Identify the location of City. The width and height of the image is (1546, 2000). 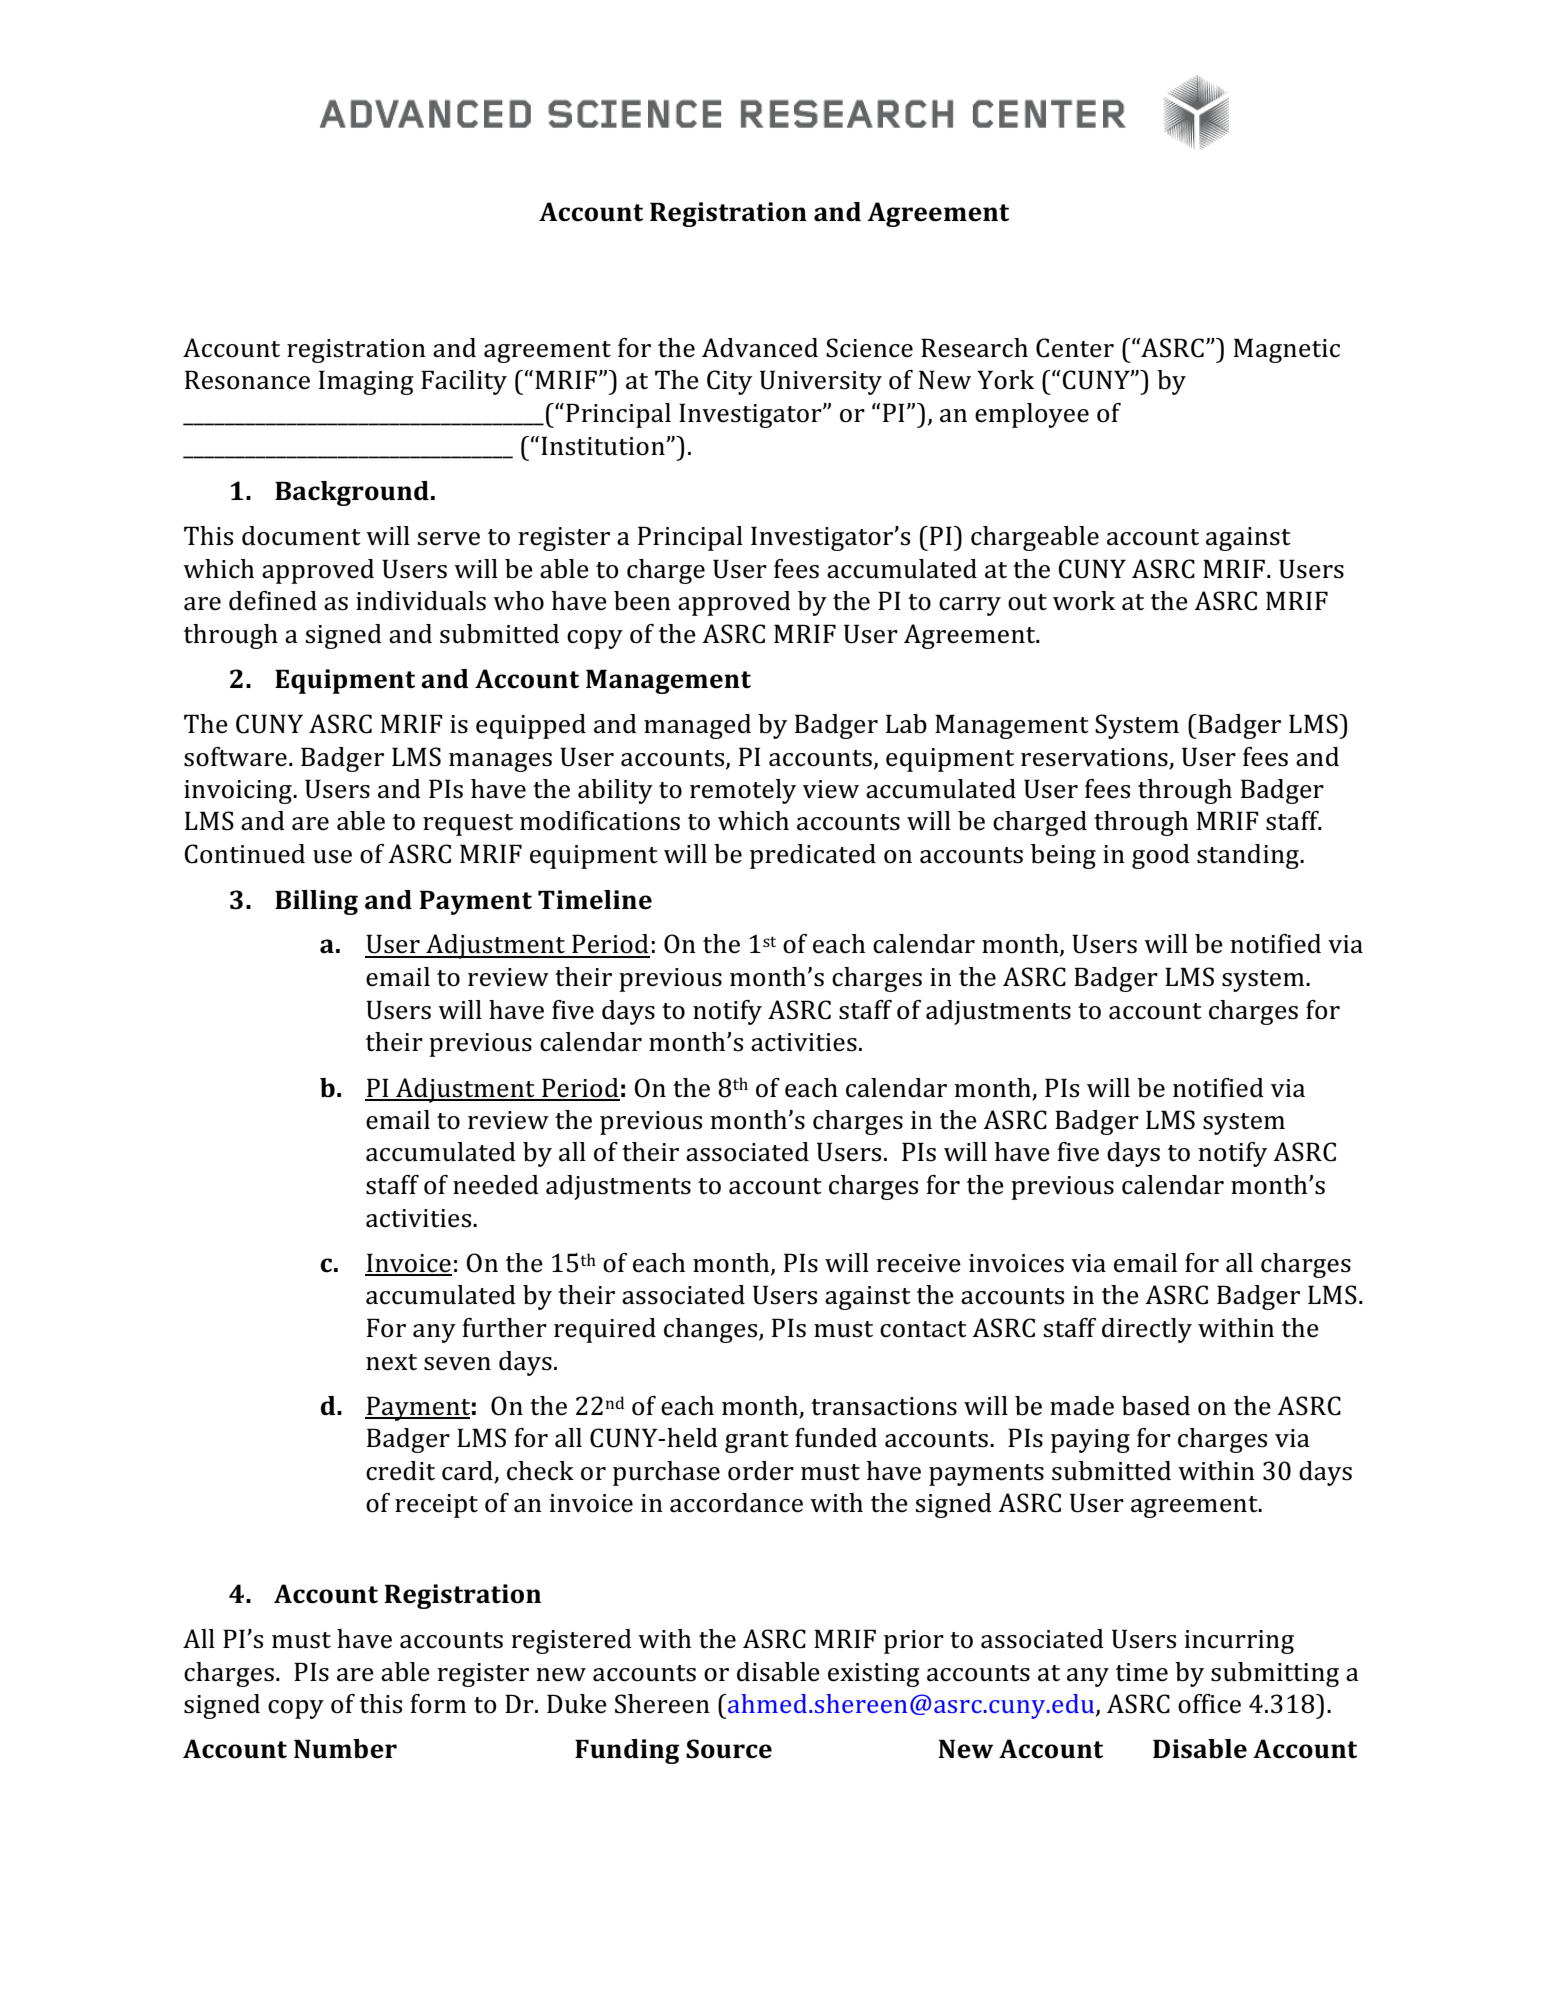
(729, 382).
